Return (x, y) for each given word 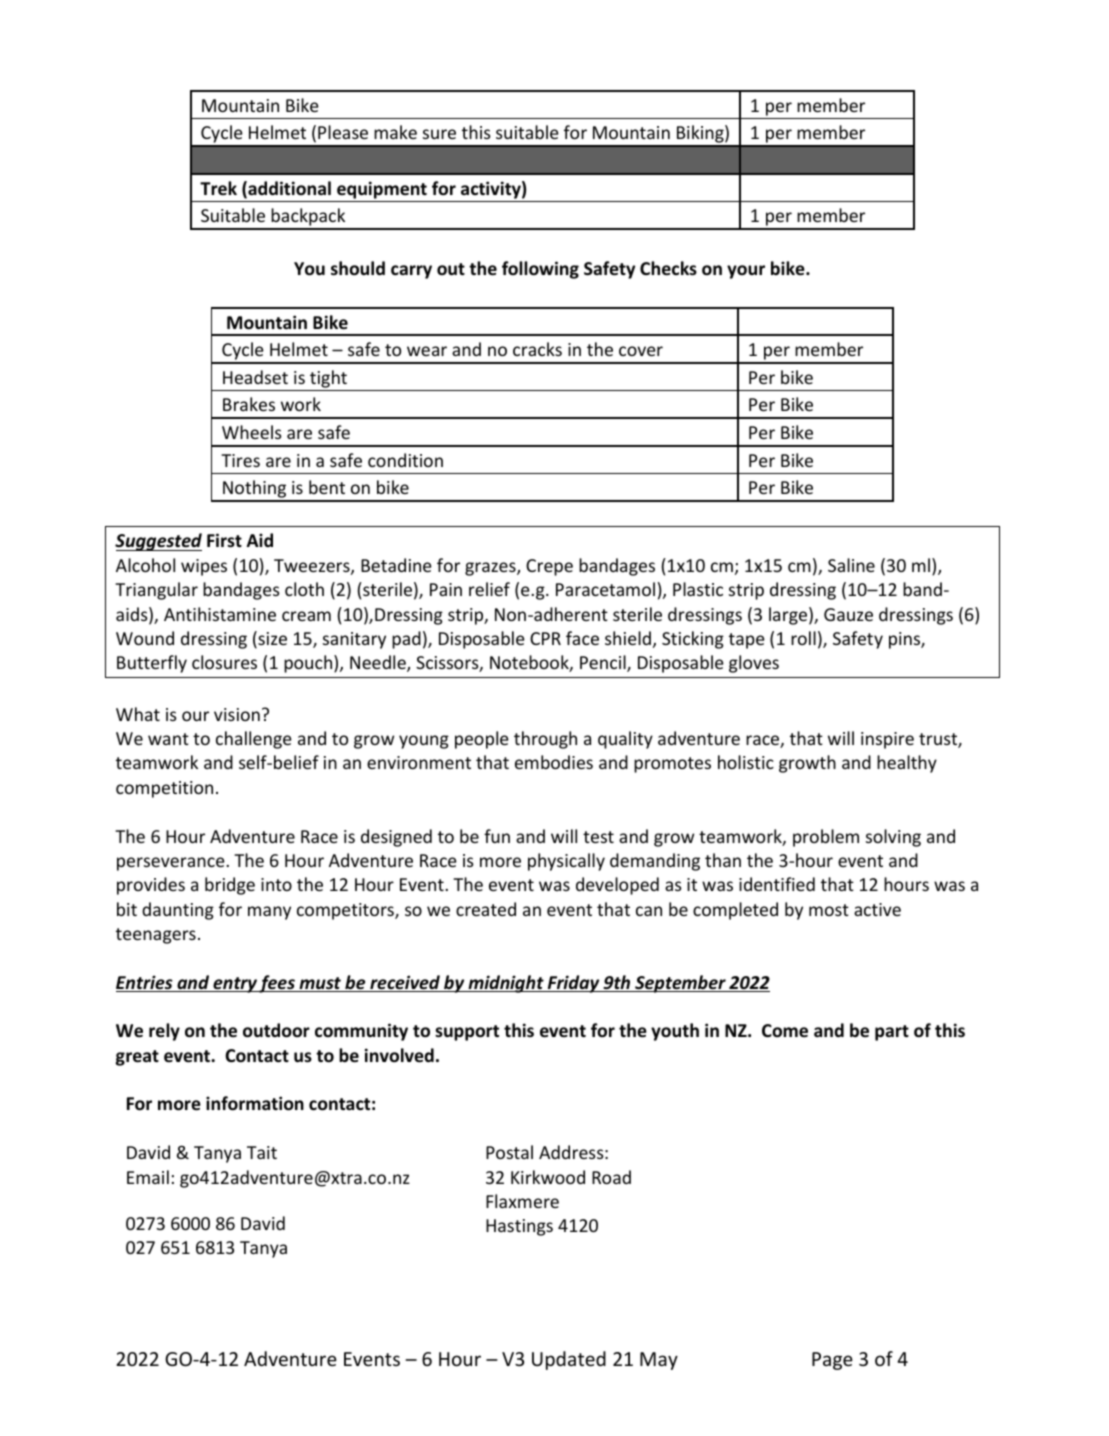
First (224, 540)
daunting (178, 911)
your (746, 272)
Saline (851, 565)
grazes (491, 569)
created (486, 909)
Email (148, 1177)
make (395, 132)
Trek (218, 188)
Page (832, 1361)
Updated (569, 1360)
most (829, 910)
